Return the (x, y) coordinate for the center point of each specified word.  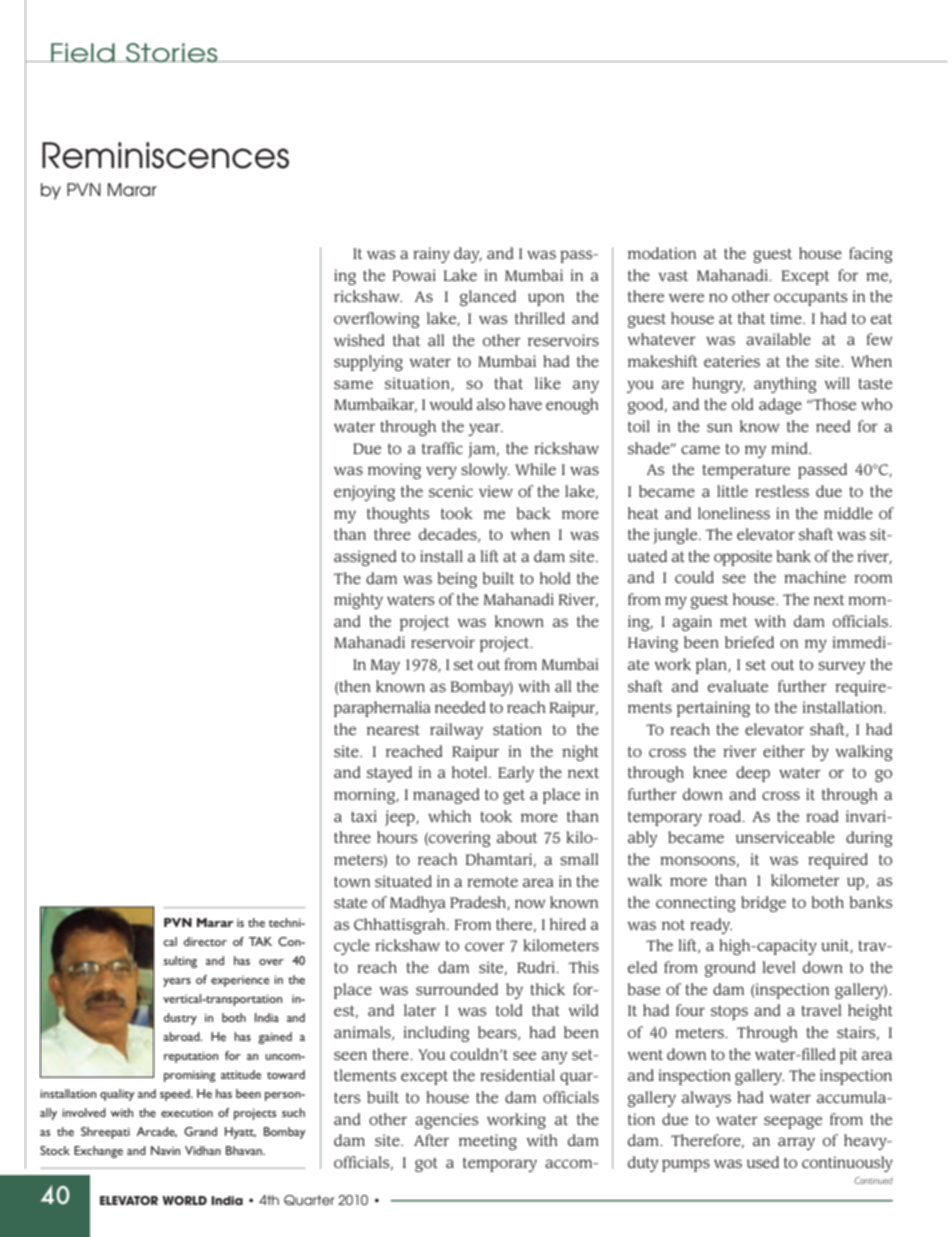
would (451, 404)
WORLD (184, 1200)
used (763, 1162)
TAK (260, 941)
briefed (749, 642)
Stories (172, 53)
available (778, 339)
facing (871, 255)
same (353, 384)
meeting (488, 1142)
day (468, 255)
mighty (358, 601)
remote (492, 882)
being (457, 580)
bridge (763, 904)
